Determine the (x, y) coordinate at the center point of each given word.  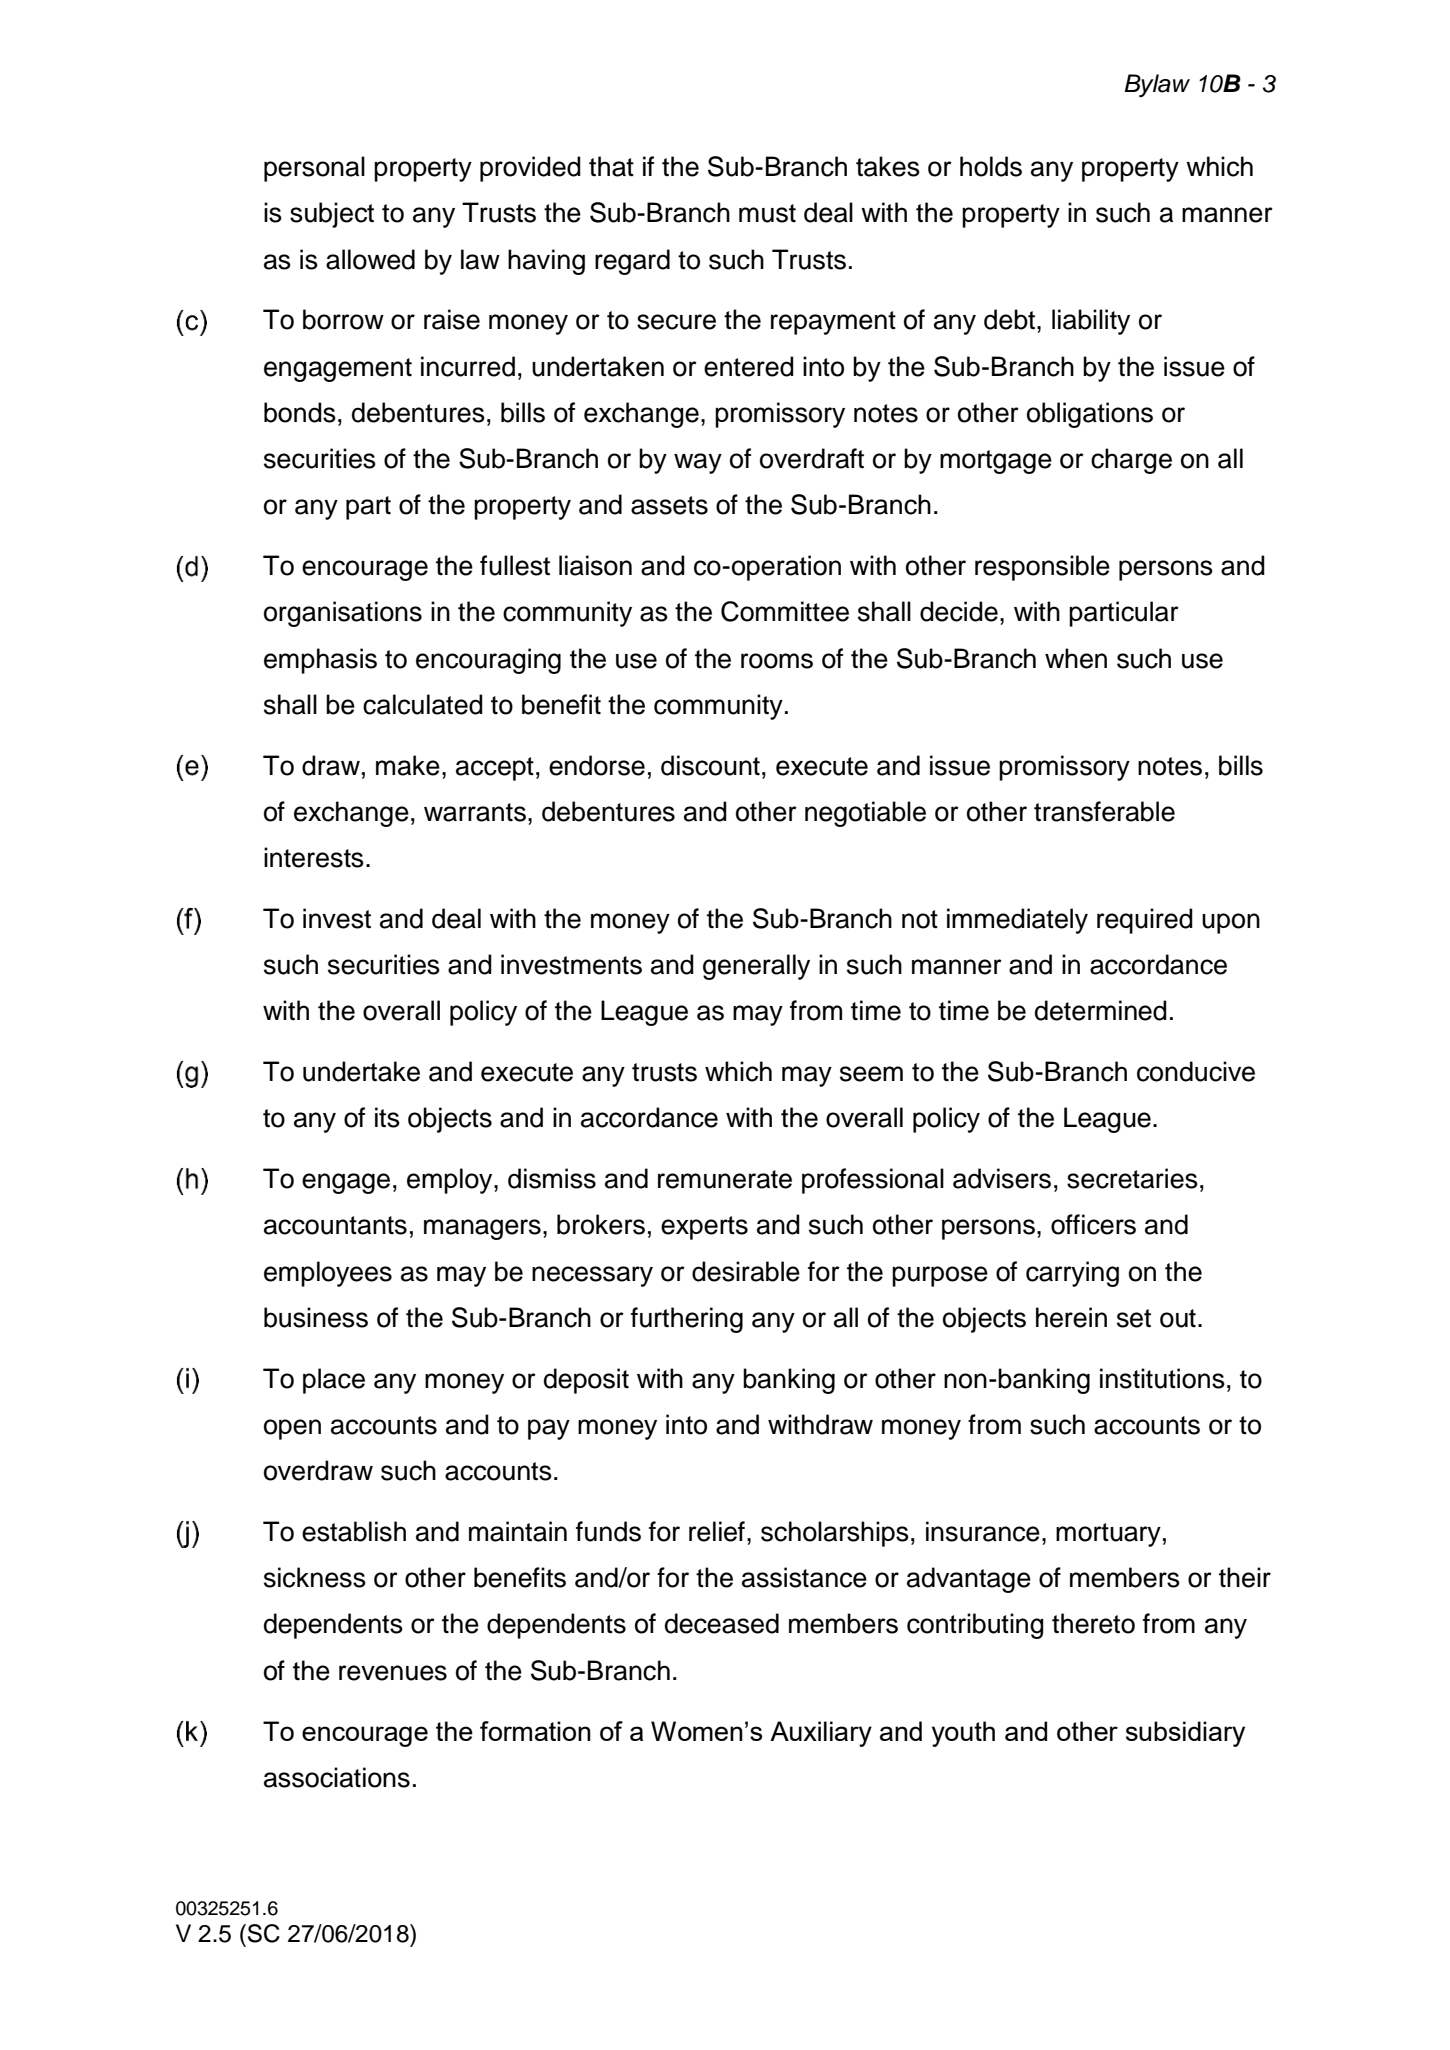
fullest (515, 565)
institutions (1162, 1378)
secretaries (1132, 1178)
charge (1131, 461)
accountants (335, 1225)
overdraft (812, 458)
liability (1091, 322)
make (408, 765)
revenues (393, 1673)
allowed (370, 259)
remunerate (725, 1179)
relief (717, 1531)
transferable (1104, 811)
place (334, 1381)
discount (710, 765)
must (767, 213)
